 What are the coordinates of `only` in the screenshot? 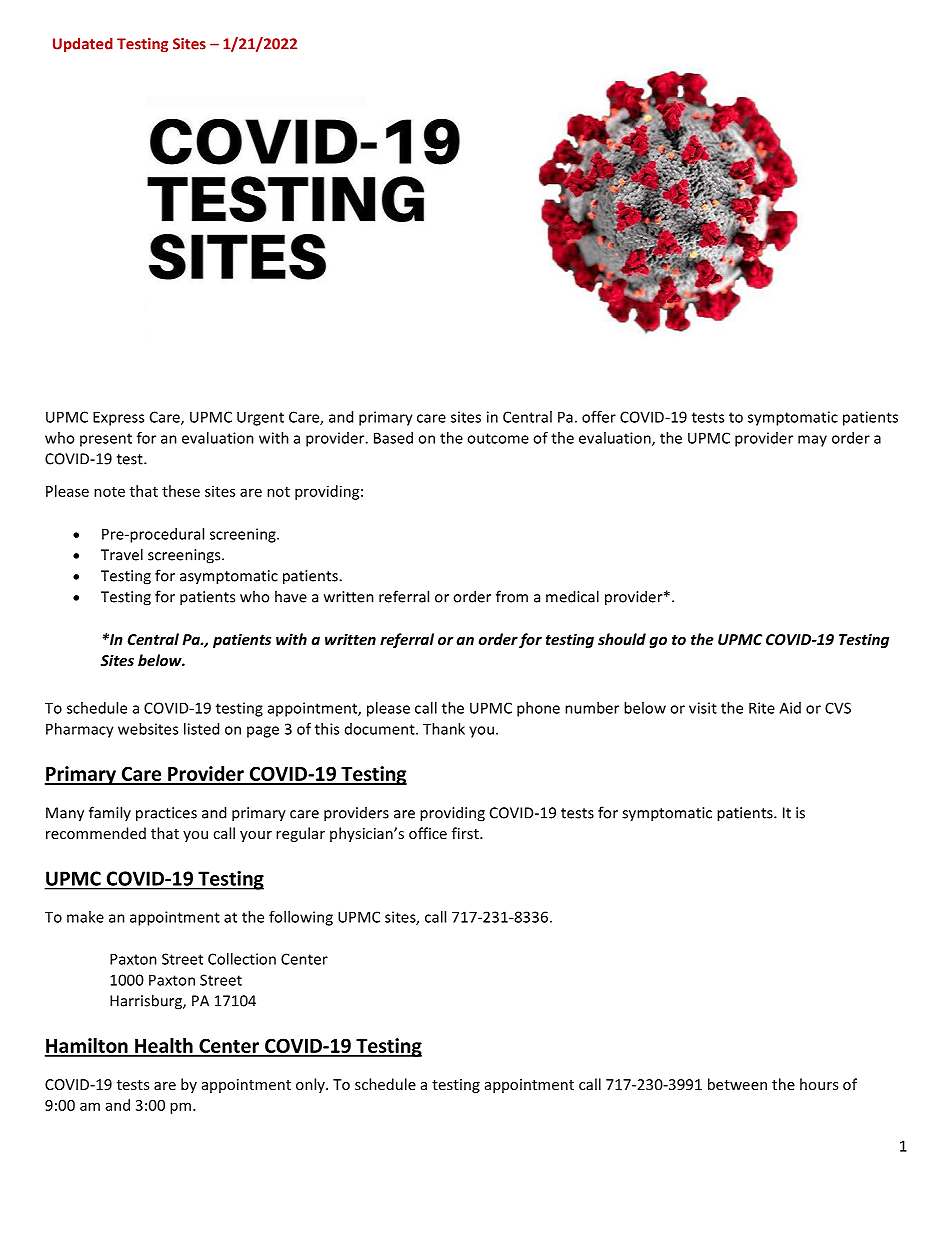 It's located at (311, 1085).
